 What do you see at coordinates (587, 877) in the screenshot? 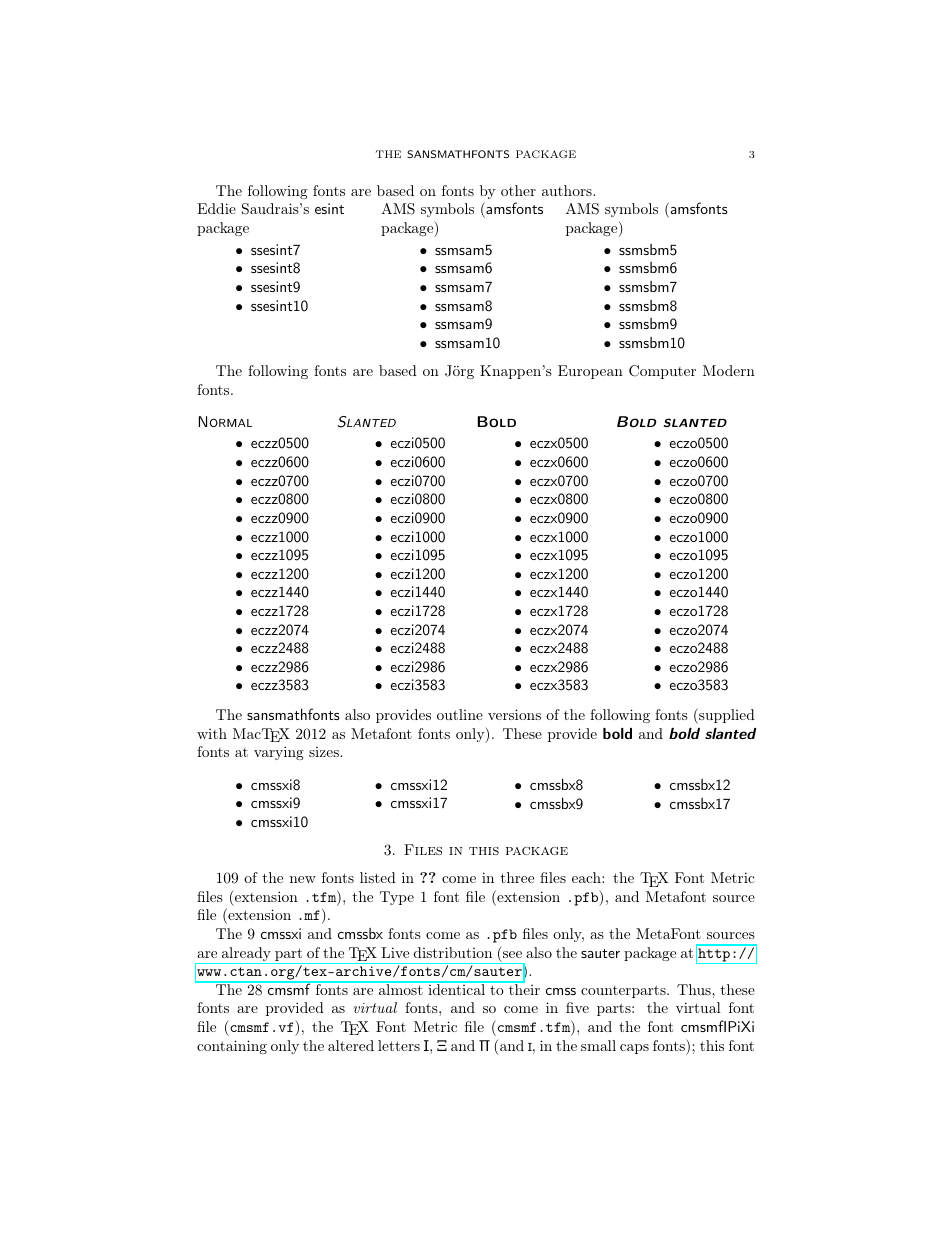
I see `each` at bounding box center [587, 877].
